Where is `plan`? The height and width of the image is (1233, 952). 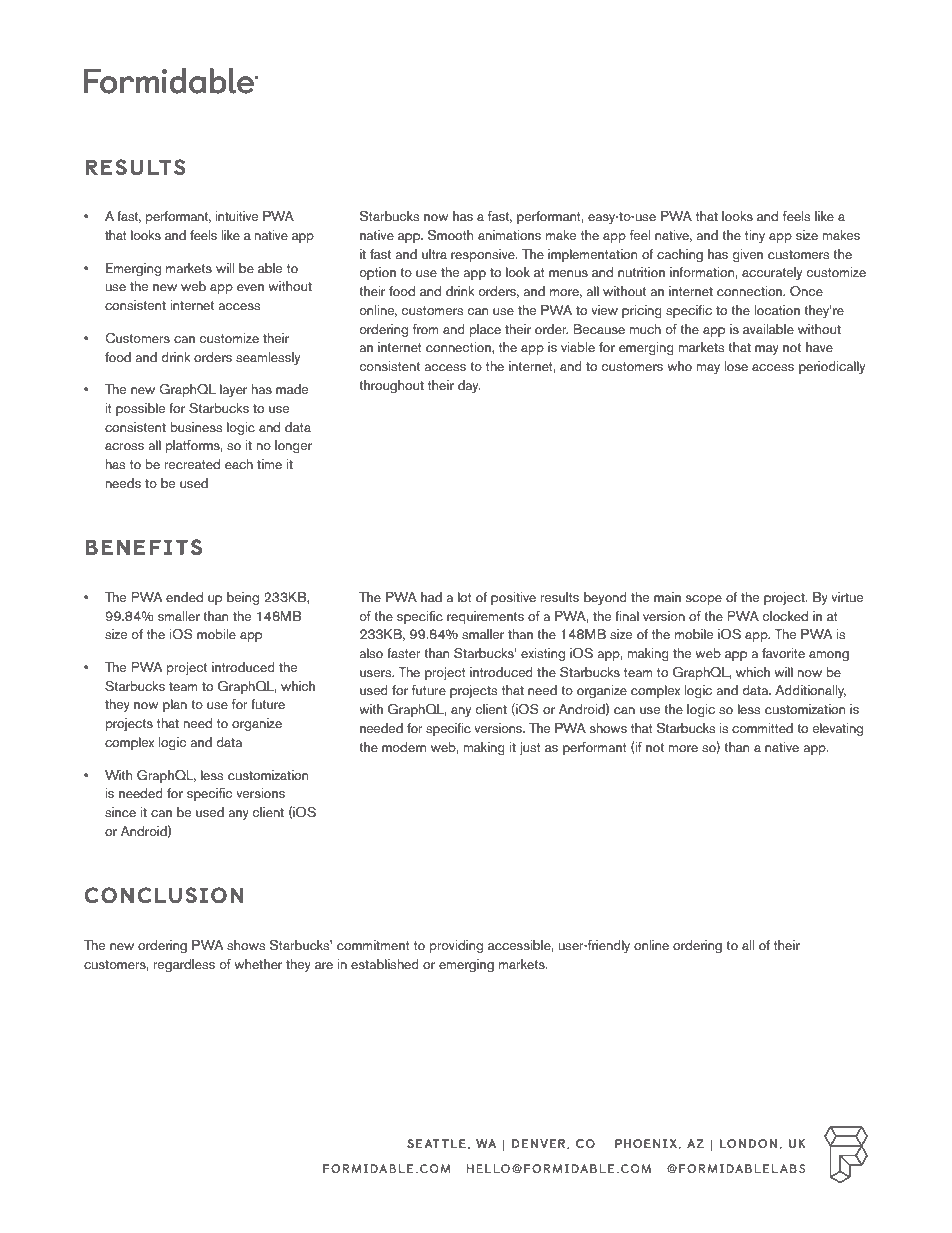
plan is located at coordinates (175, 705).
